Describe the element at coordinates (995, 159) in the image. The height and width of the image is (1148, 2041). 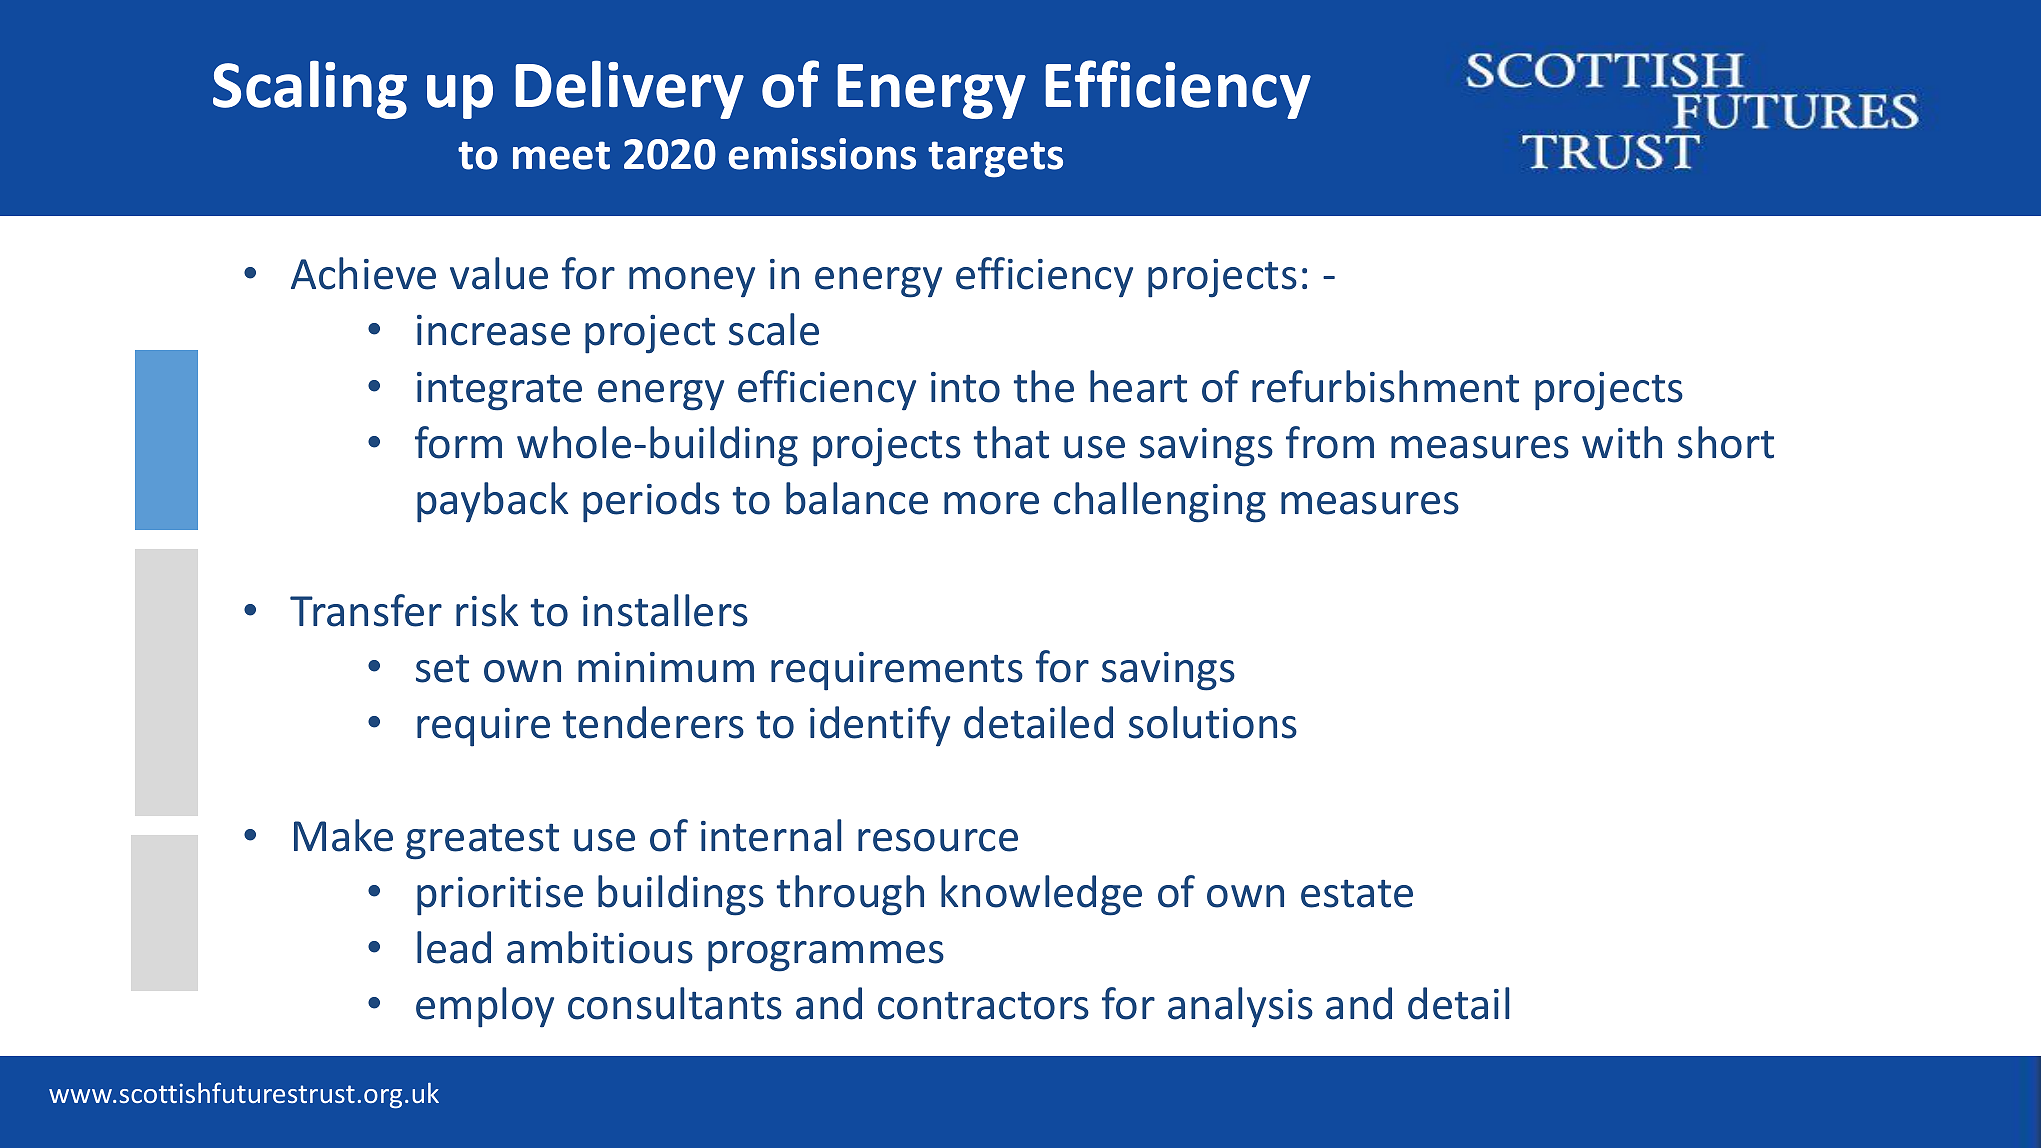
I see `targets` at that location.
